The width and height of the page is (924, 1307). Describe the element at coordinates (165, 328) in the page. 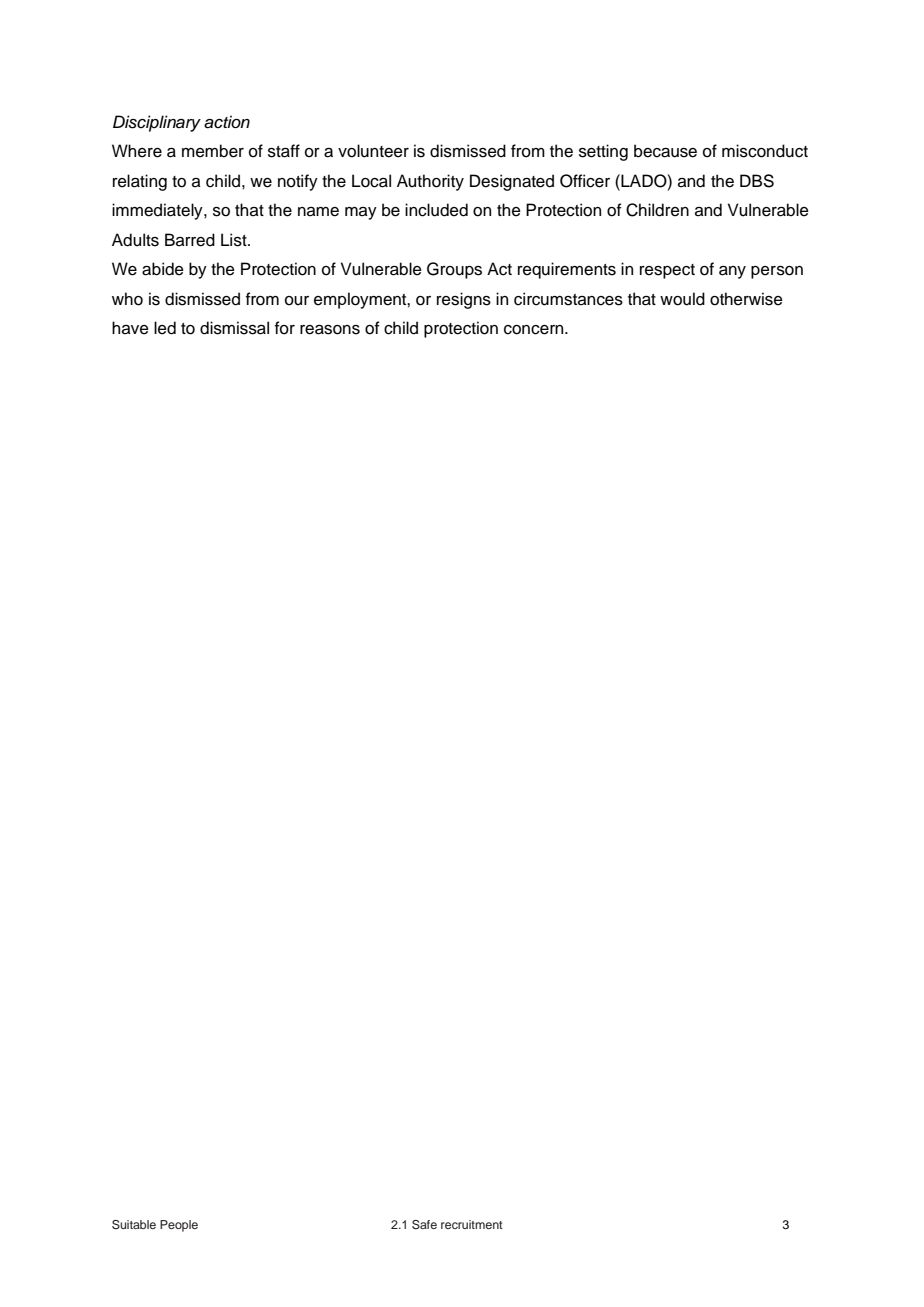

I see `led` at that location.
